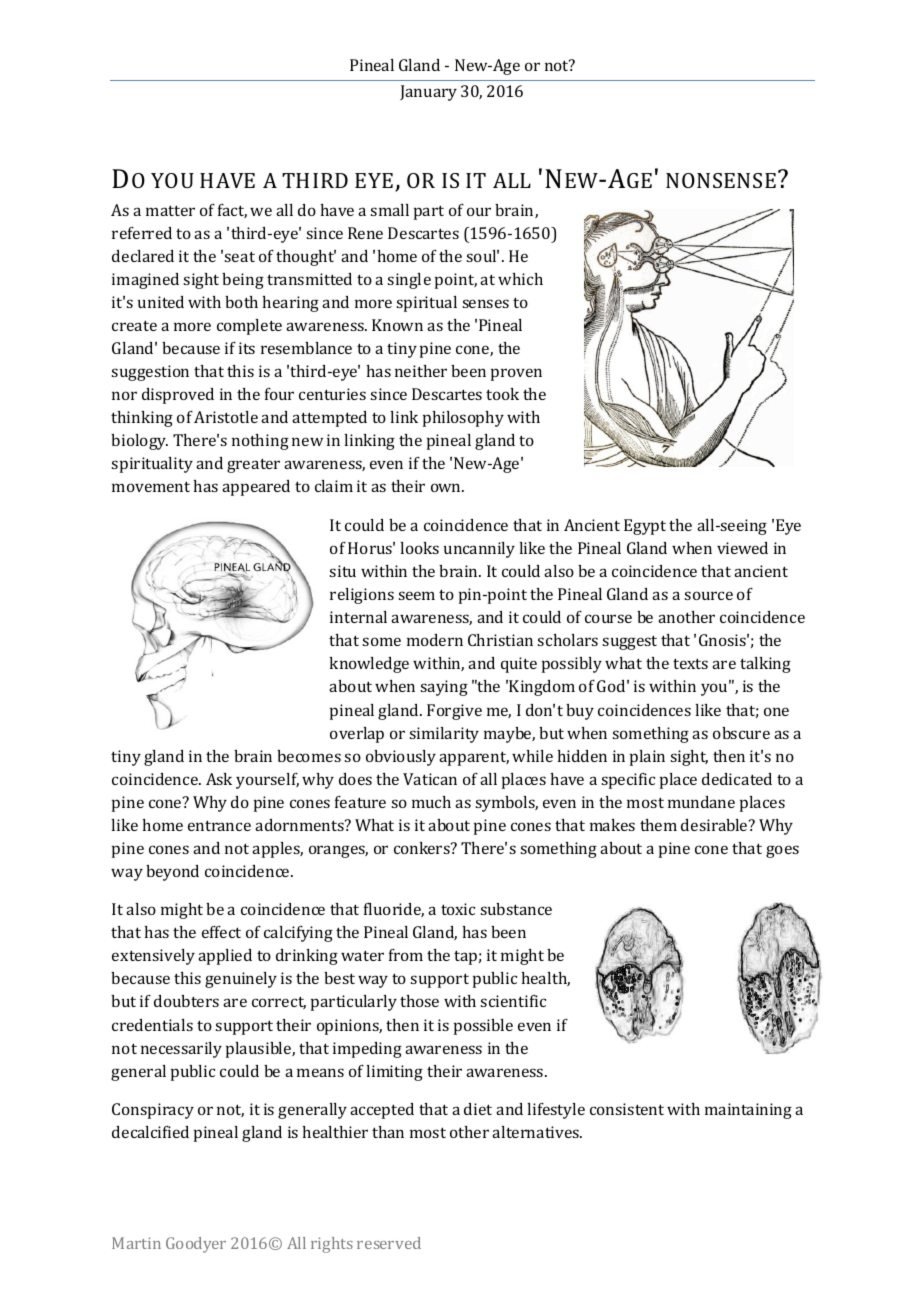  Describe the element at coordinates (136, 1243) in the image. I see `Martin` at that location.
